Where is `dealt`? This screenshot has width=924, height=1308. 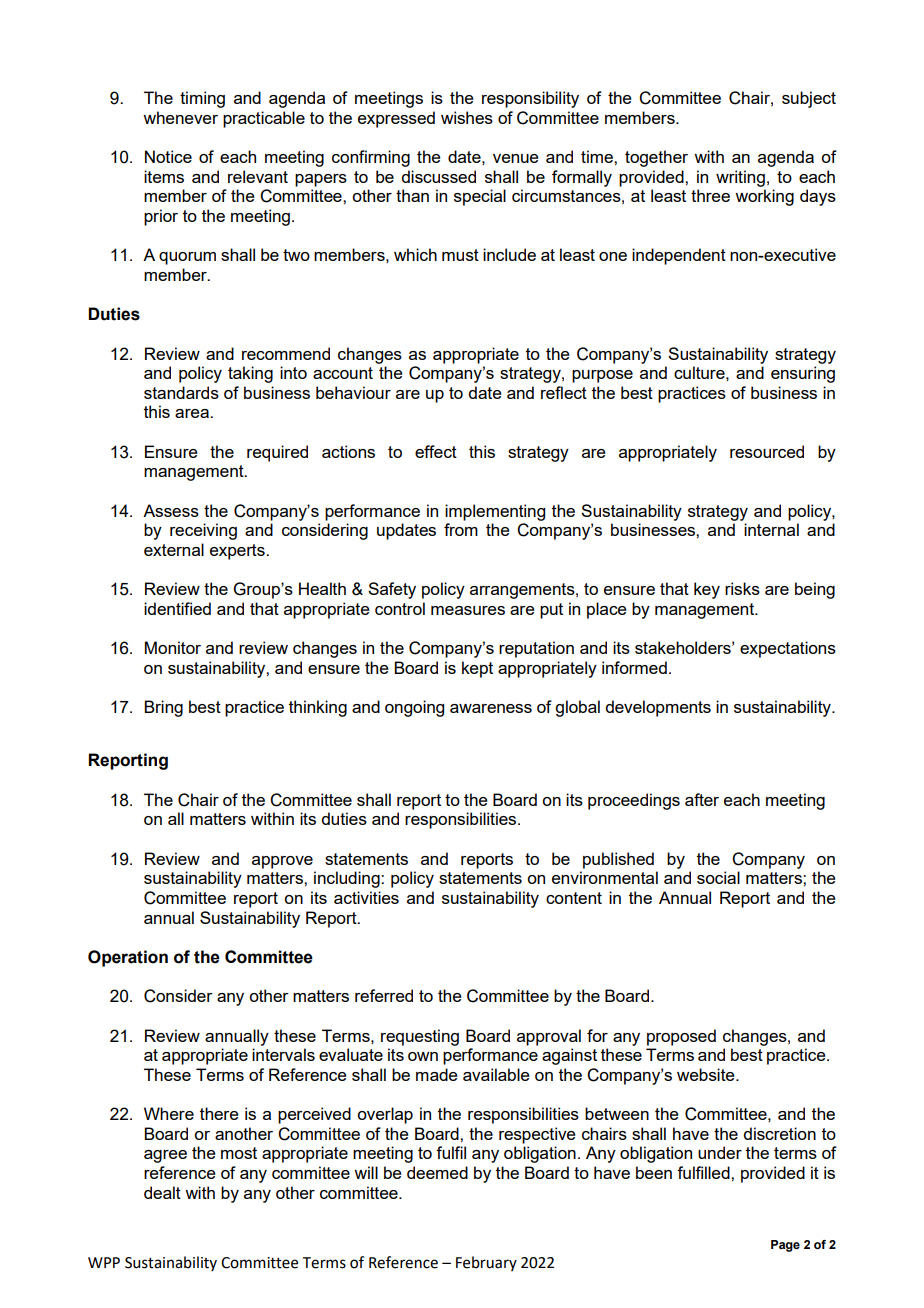 dealt is located at coordinates (162, 1192).
